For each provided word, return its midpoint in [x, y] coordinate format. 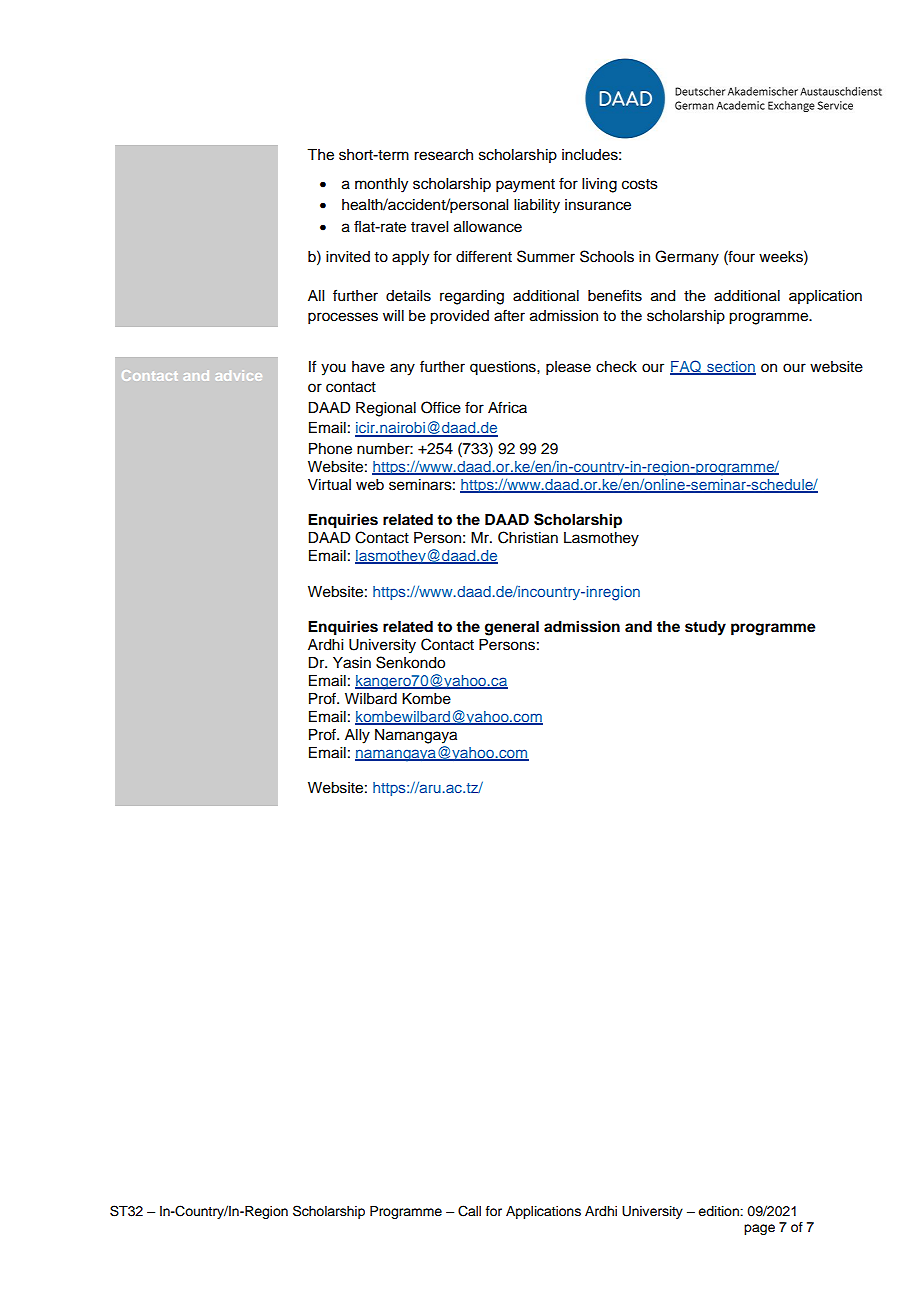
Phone [330, 449]
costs [640, 184]
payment [525, 186]
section [730, 367]
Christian [528, 537]
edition [719, 1211]
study [705, 628]
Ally [357, 736]
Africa [507, 407]
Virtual [329, 484]
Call [469, 1211]
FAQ [686, 367]
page [759, 1229]
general [512, 628]
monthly [381, 185]
